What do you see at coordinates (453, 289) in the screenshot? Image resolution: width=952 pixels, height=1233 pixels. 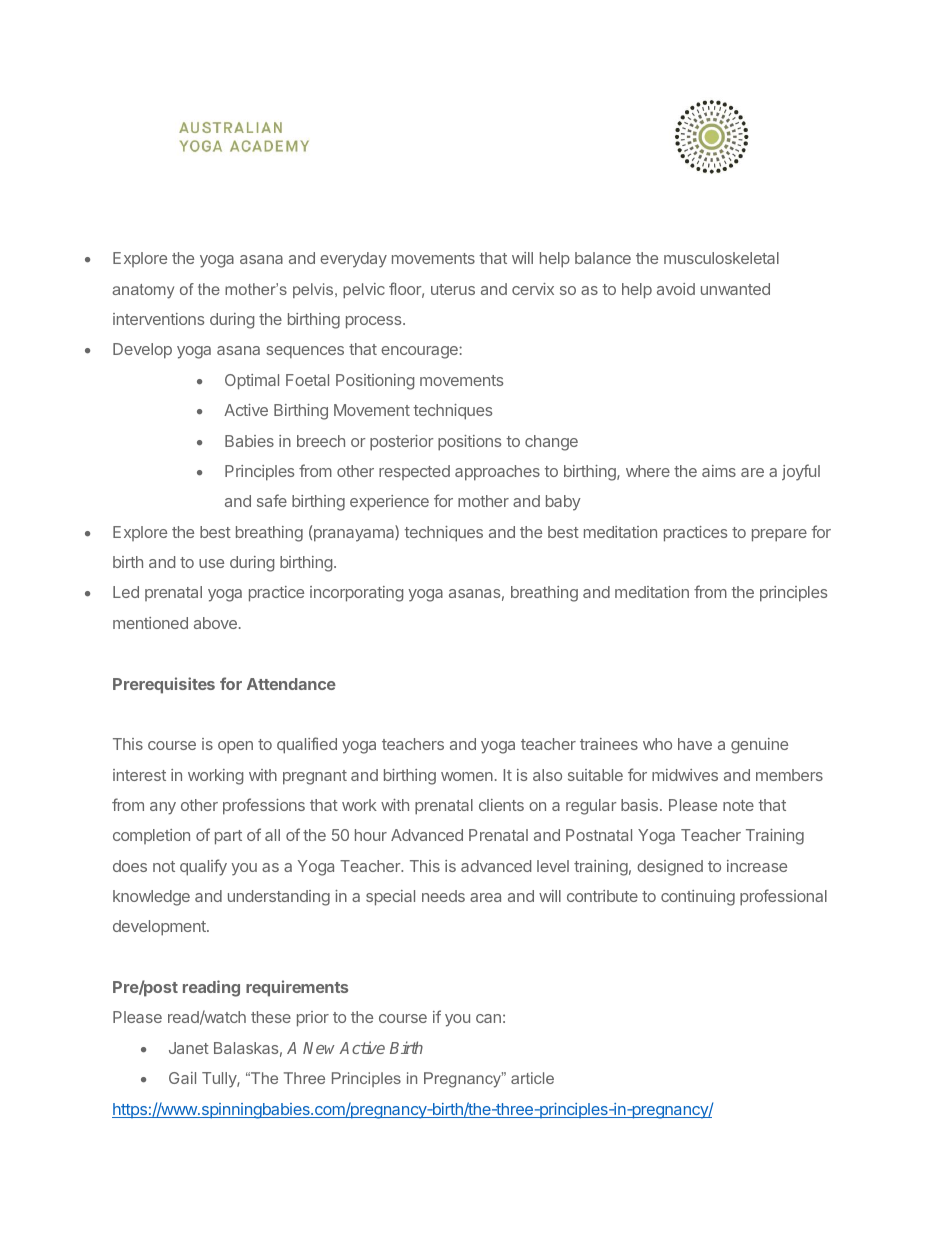 I see `uterus` at bounding box center [453, 289].
